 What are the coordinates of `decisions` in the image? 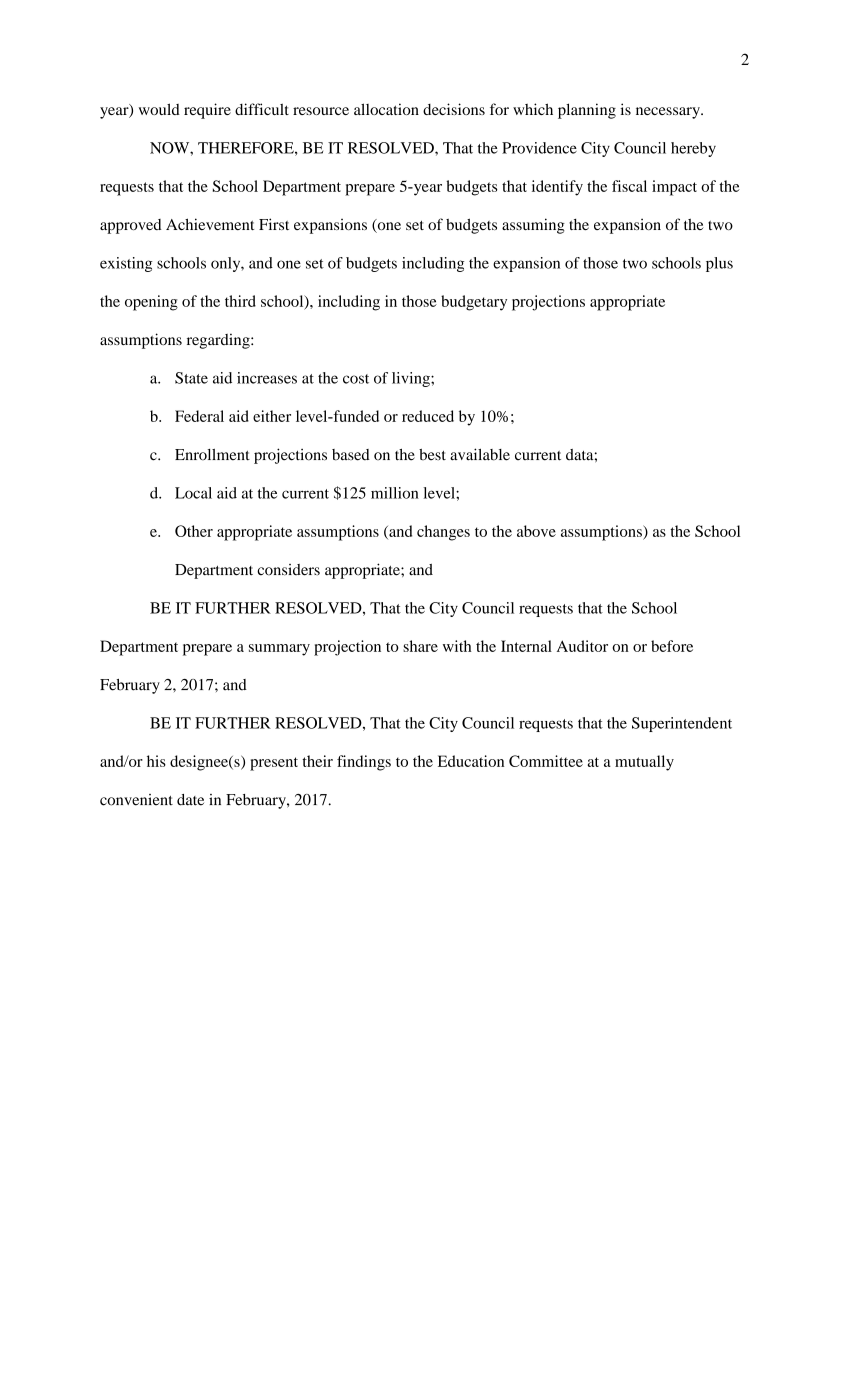 It's located at (454, 109).
